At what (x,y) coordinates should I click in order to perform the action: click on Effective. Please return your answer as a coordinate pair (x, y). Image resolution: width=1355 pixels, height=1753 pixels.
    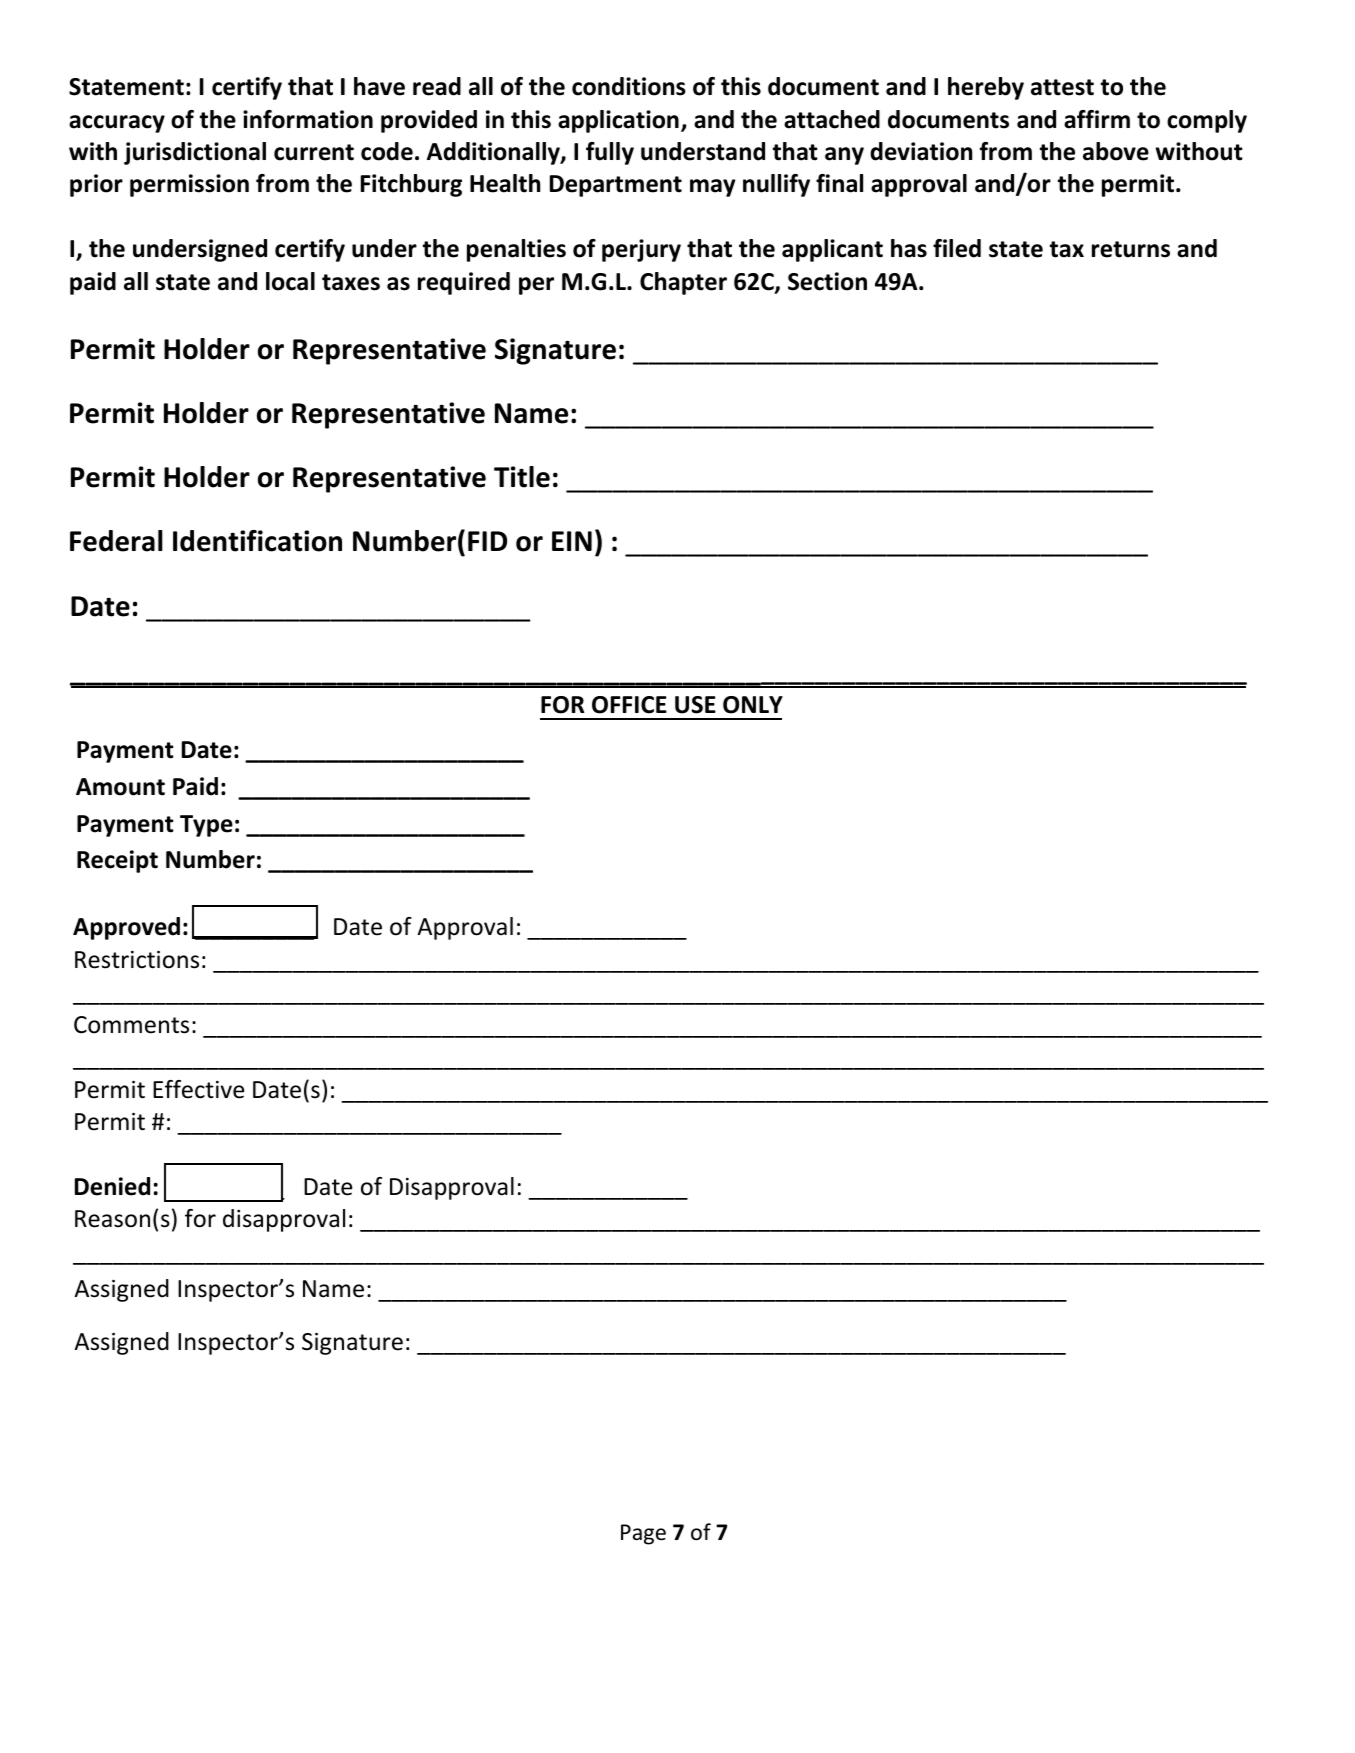
    Looking at the image, I should click on (198, 1089).
